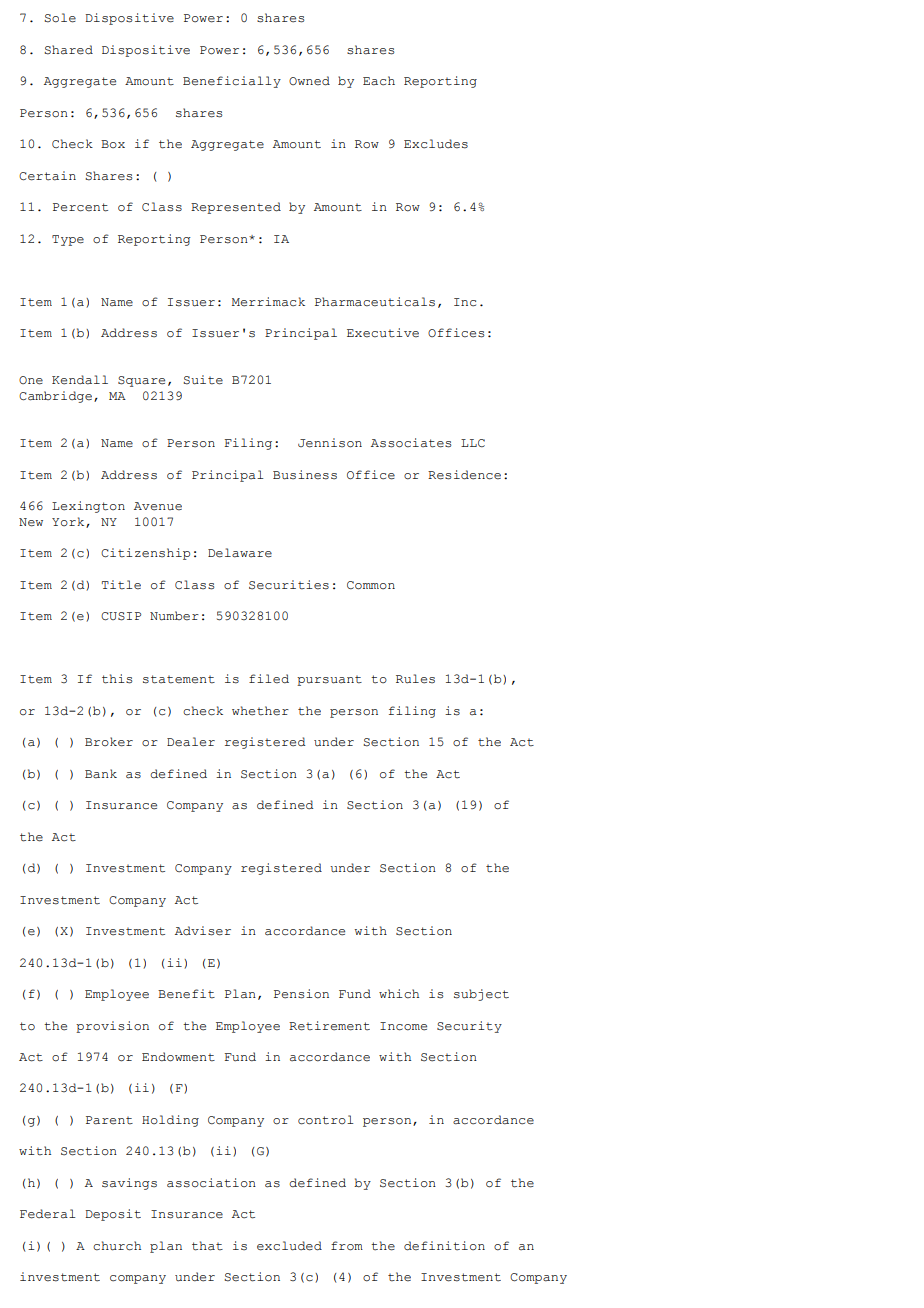 The height and width of the screenshot is (1308, 924). What do you see at coordinates (232, 82) in the screenshot?
I see `Beneficially` at bounding box center [232, 82].
